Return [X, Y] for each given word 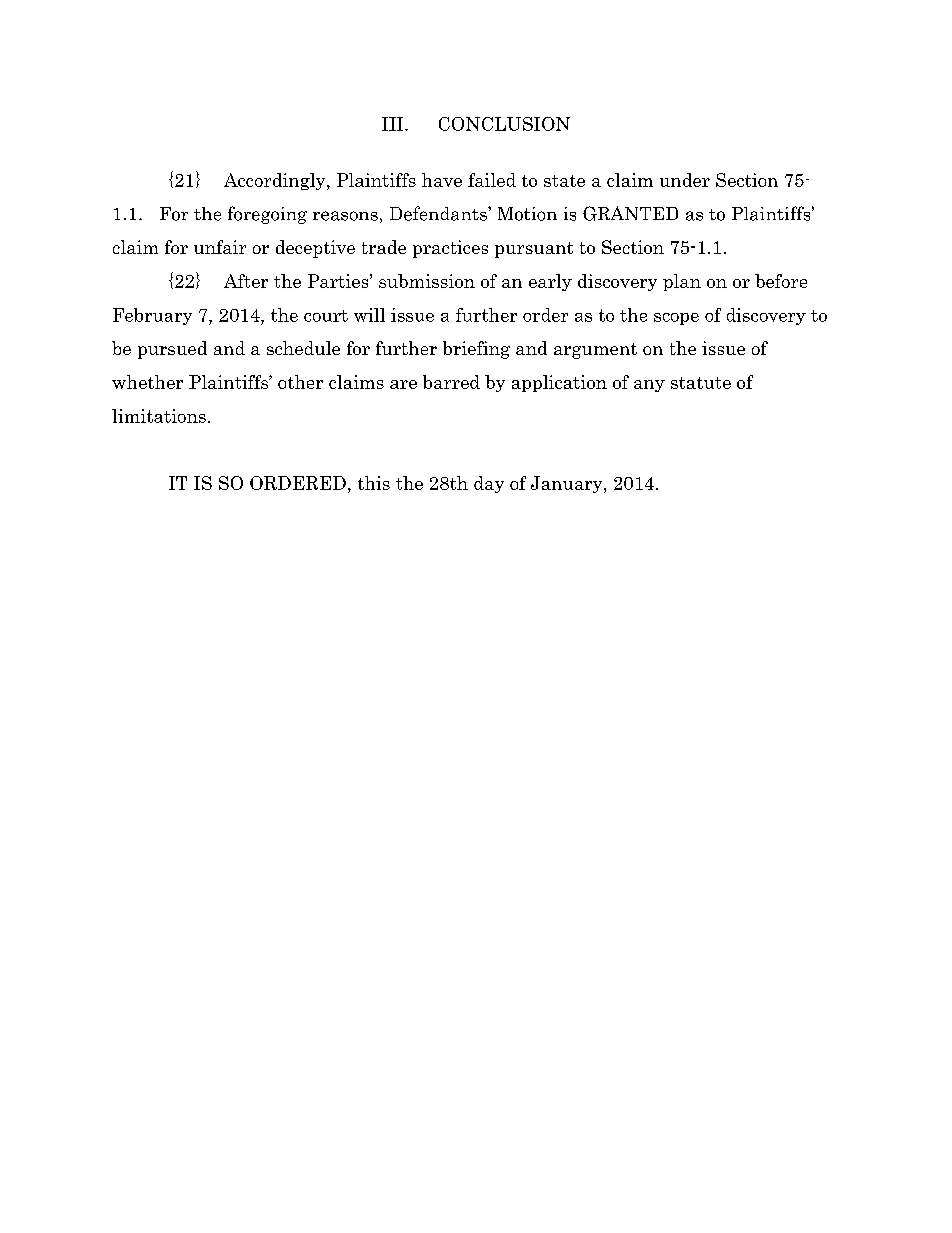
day [489, 484]
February [152, 316]
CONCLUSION [504, 124]
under [685, 180]
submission [427, 281]
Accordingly [276, 181]
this [374, 483]
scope [676, 319]
